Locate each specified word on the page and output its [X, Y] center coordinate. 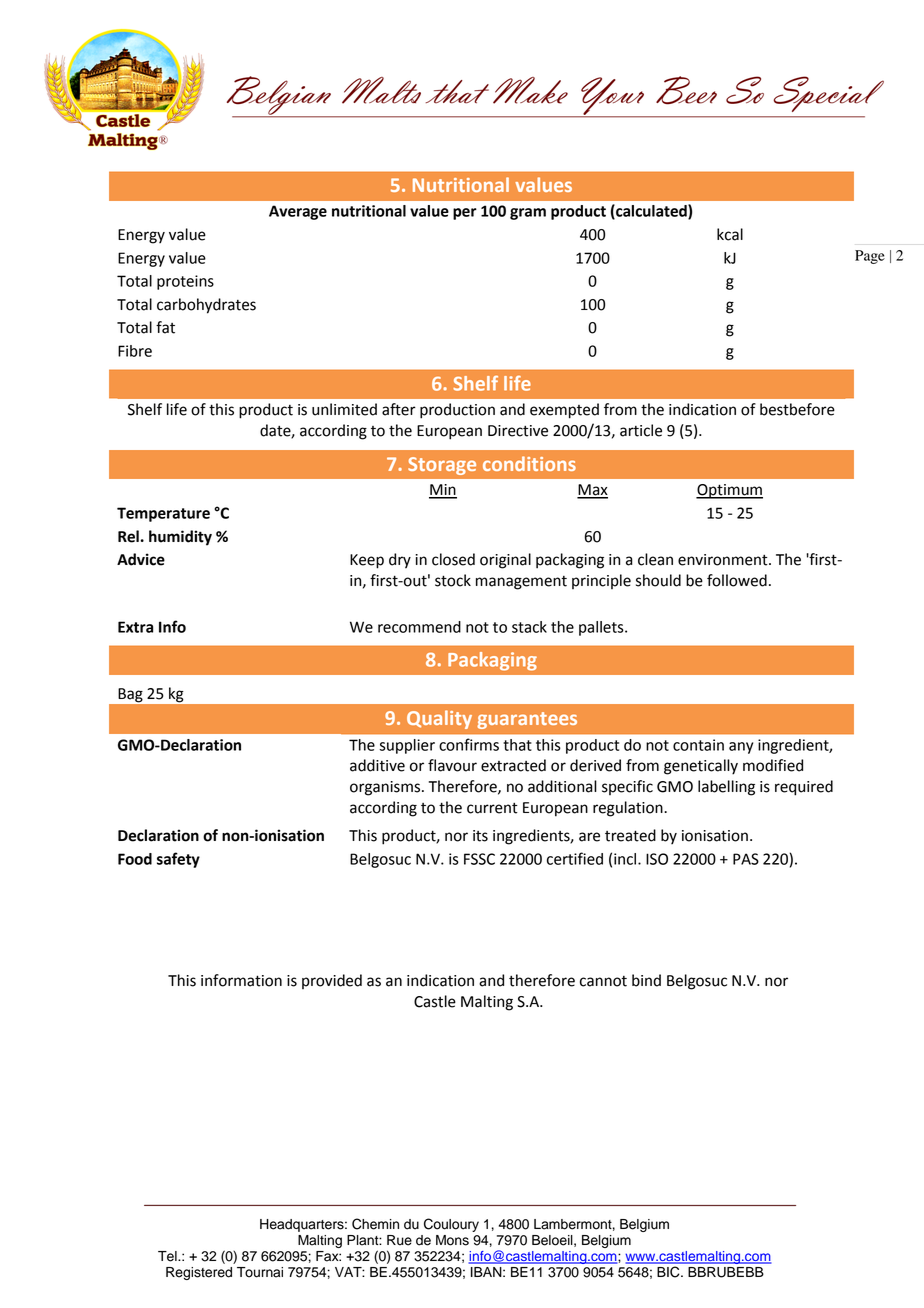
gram [528, 214]
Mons [452, 1240]
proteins [185, 282]
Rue [399, 1240]
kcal [730, 234]
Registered [199, 1273]
